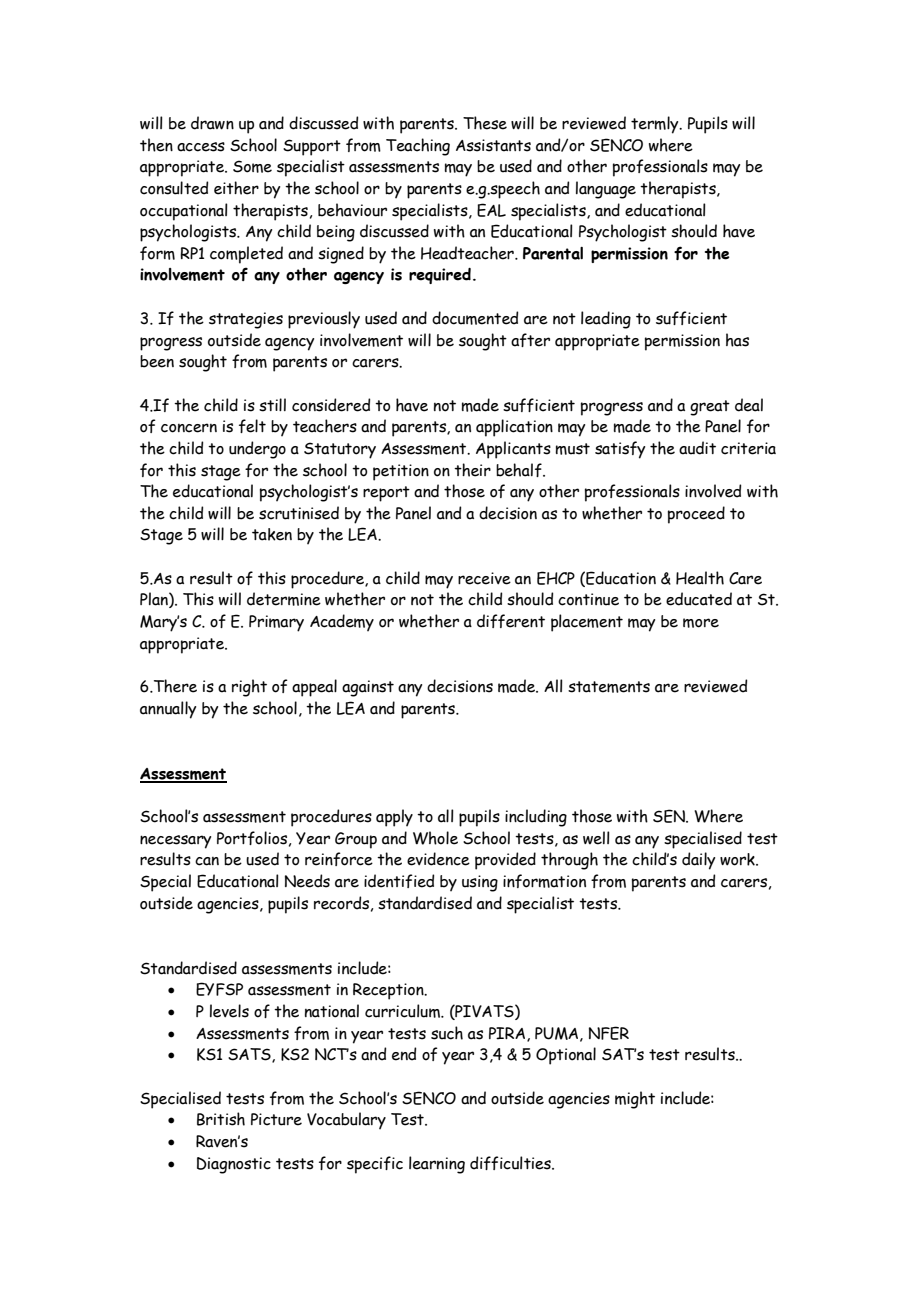 This screenshot has height=1308, width=924. Describe the element at coordinates (713, 491) in the screenshot. I see `involved` at that location.
